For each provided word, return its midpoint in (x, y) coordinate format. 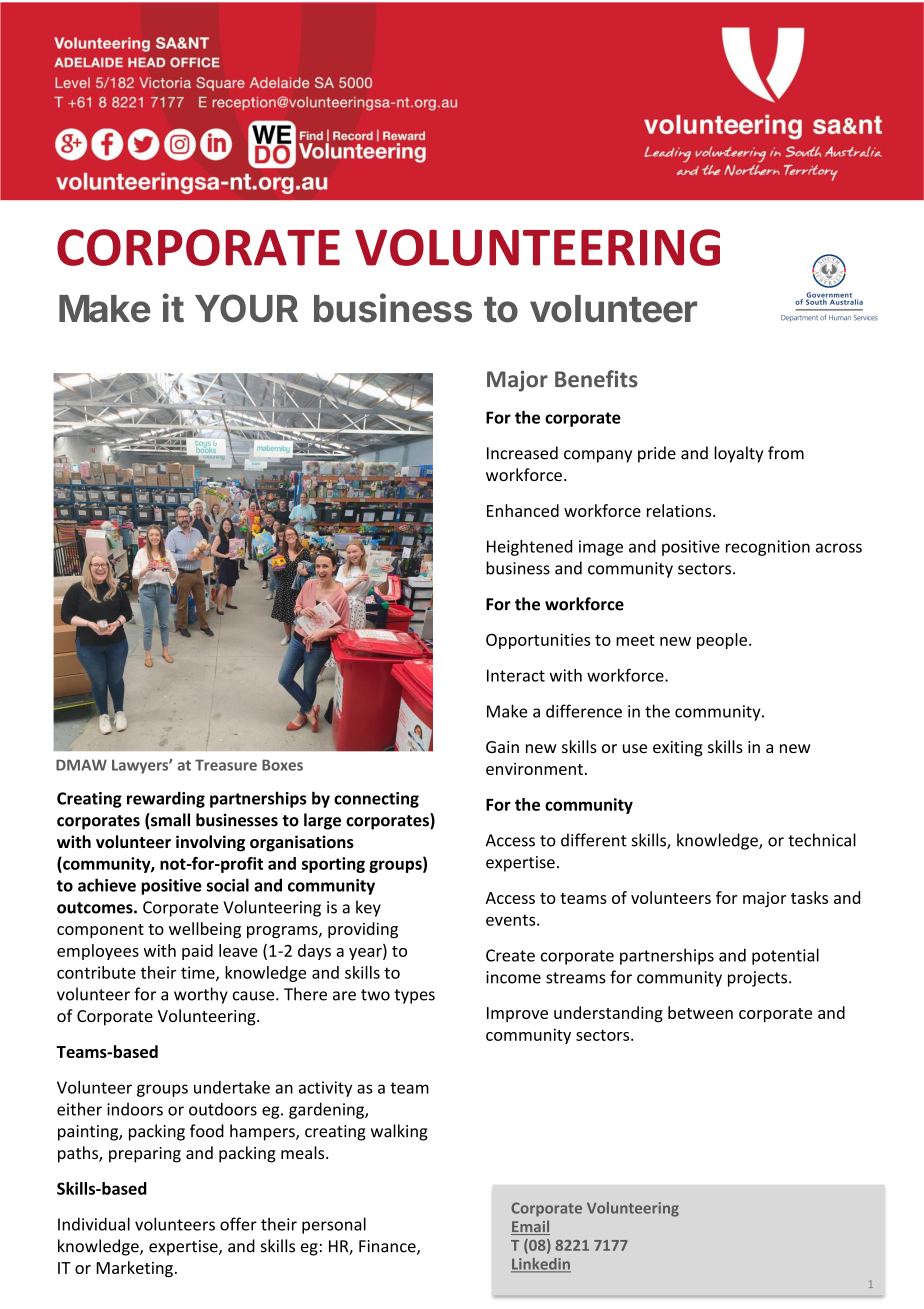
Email (530, 1227)
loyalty (738, 454)
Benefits (596, 379)
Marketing (135, 1269)
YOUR (246, 308)
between (700, 1012)
